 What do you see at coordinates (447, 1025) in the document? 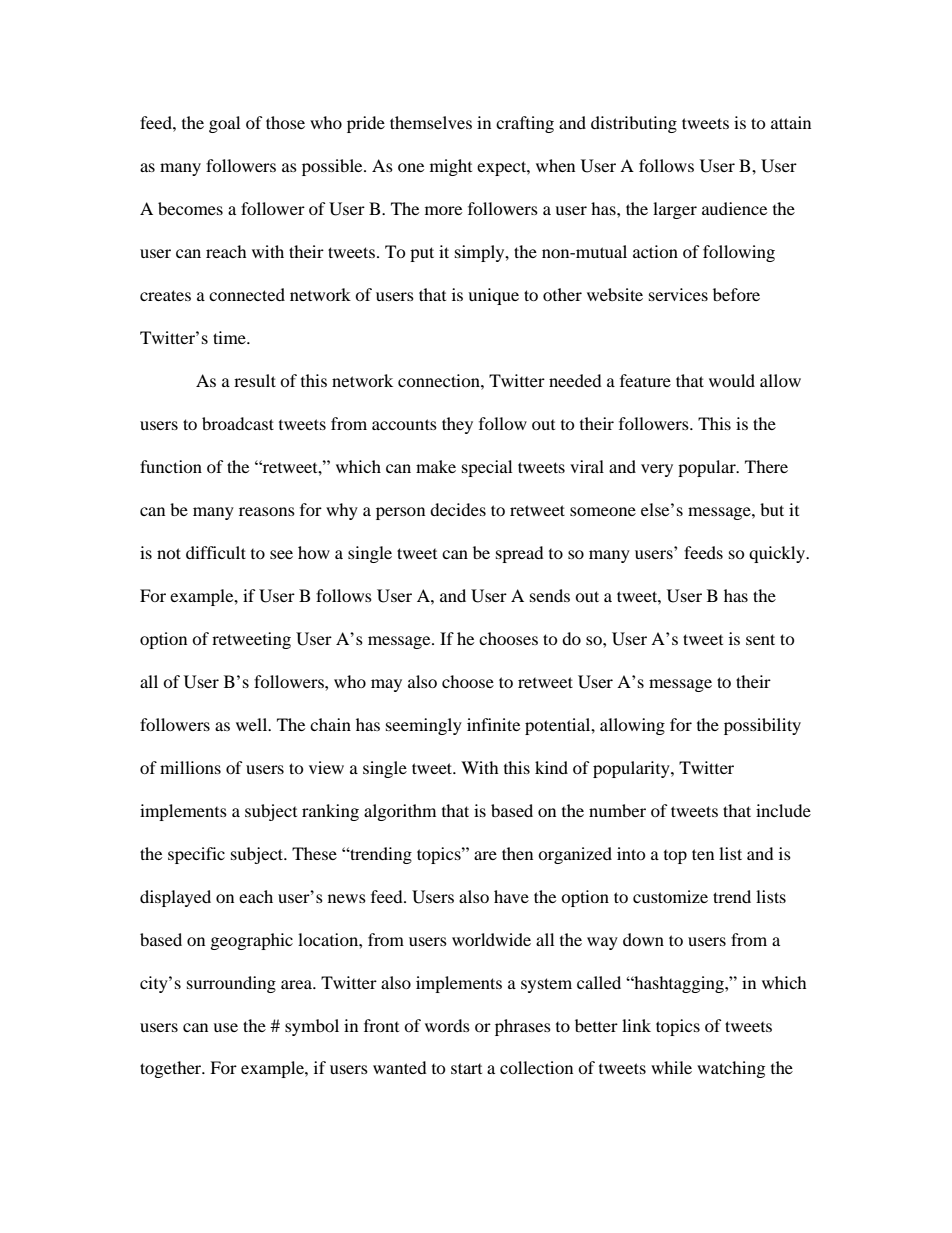
I see `words` at bounding box center [447, 1025].
